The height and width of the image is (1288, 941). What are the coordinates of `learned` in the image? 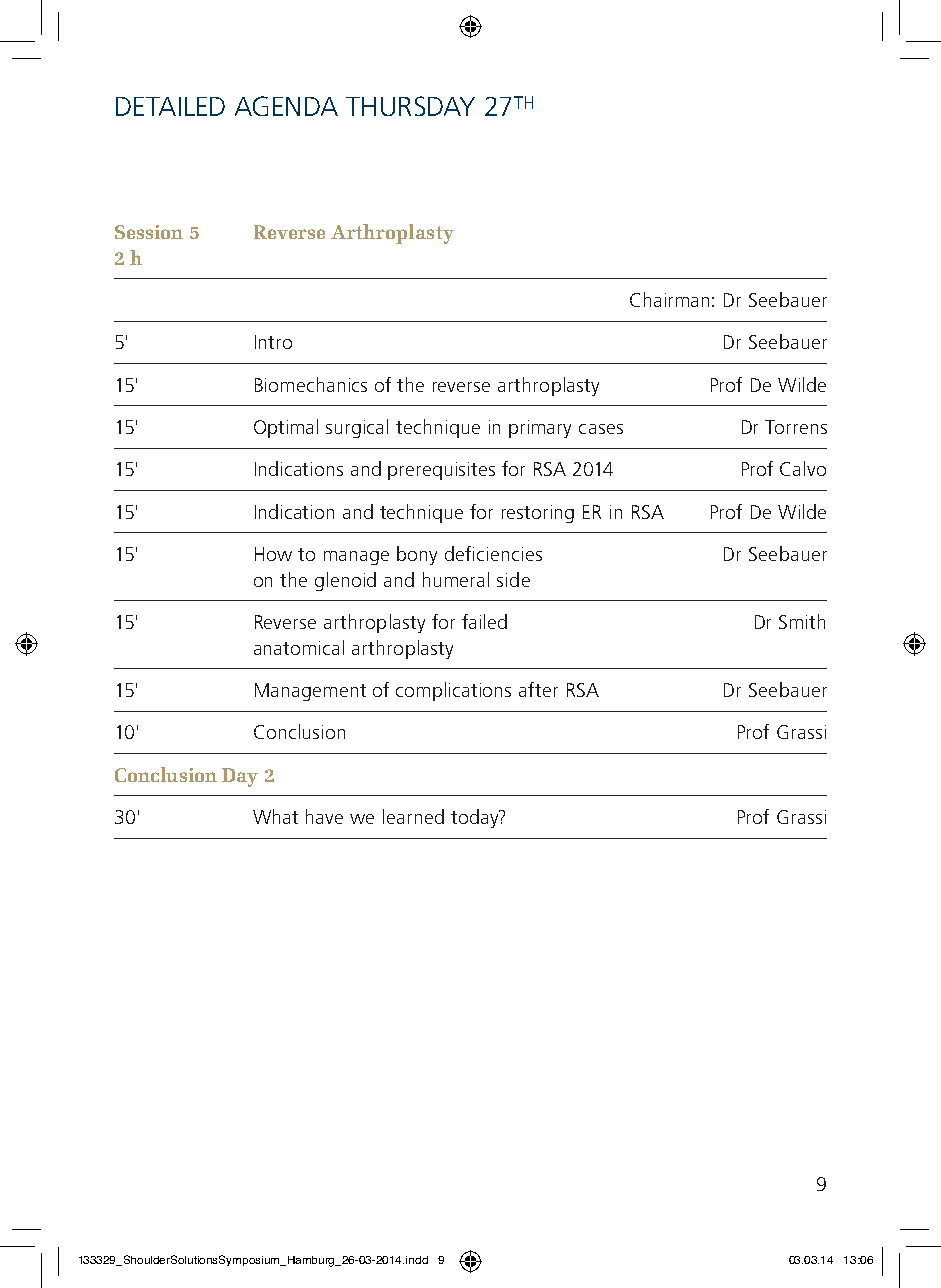 It's located at (413, 816).
